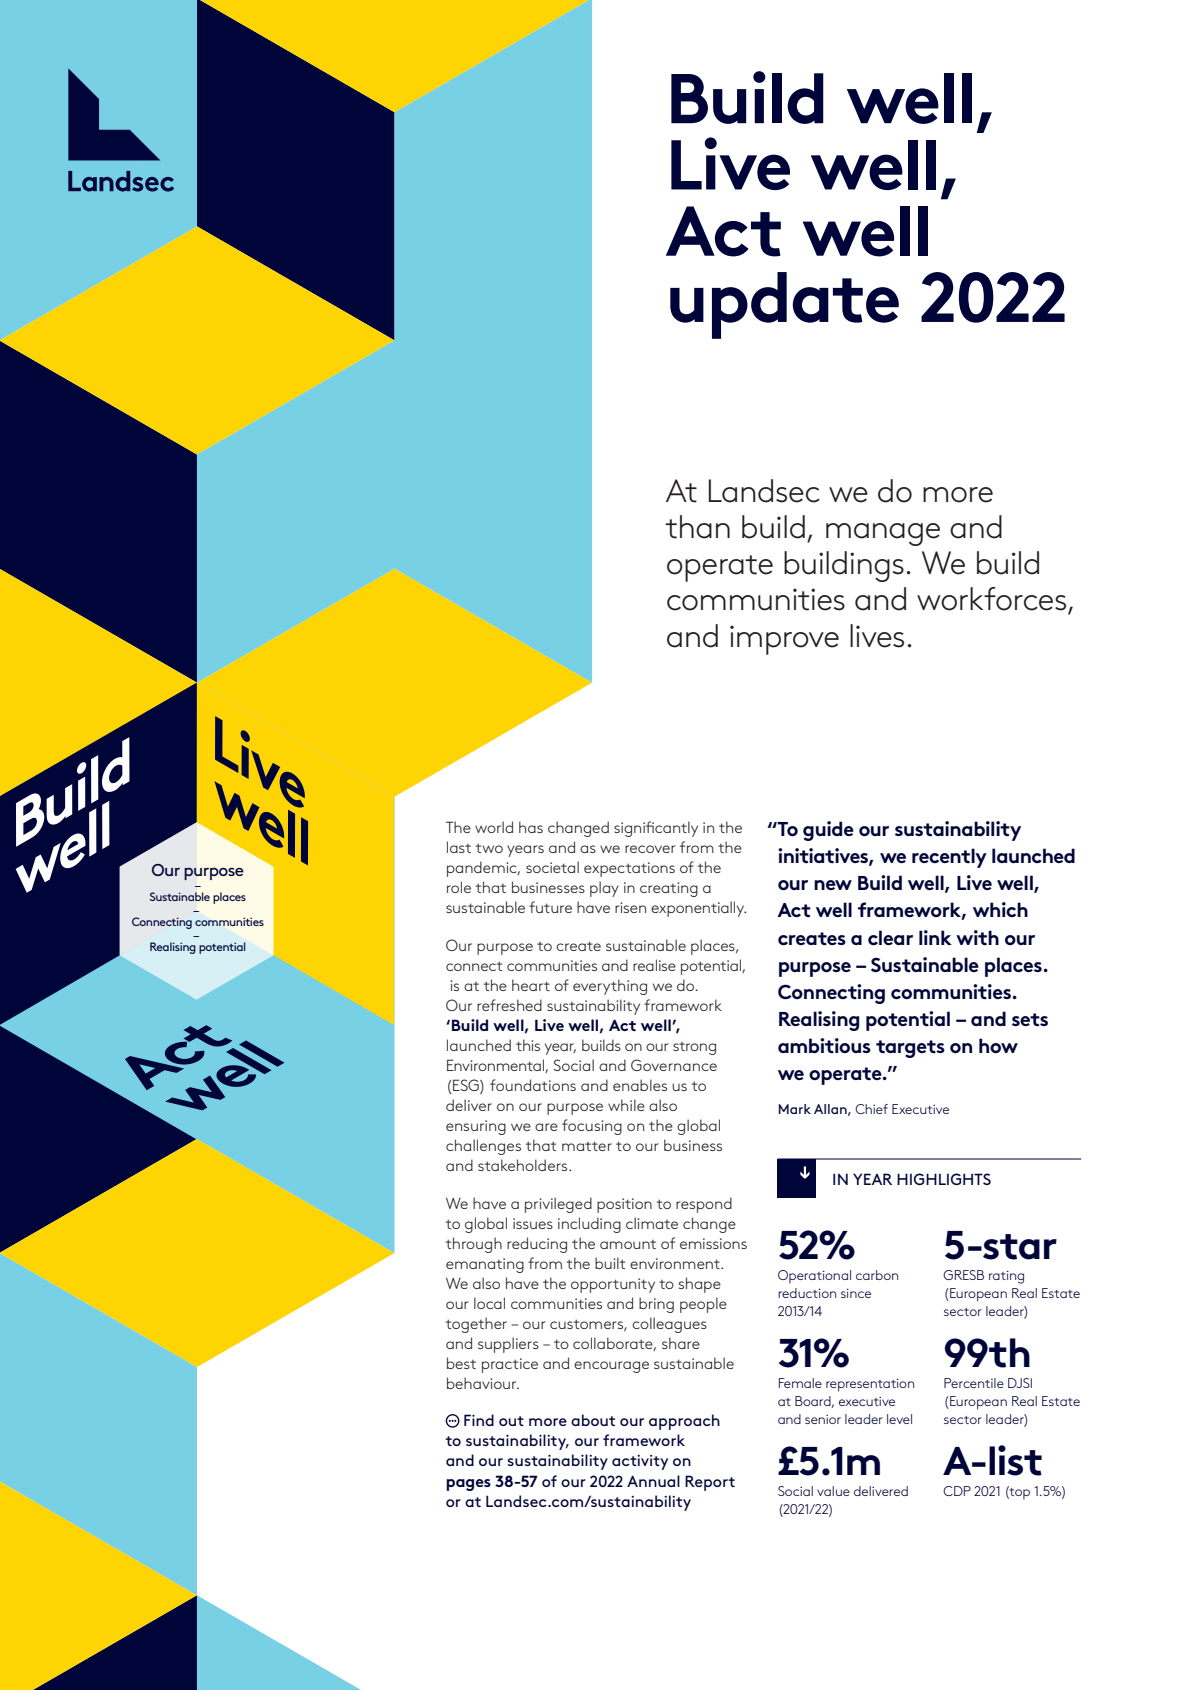 The width and height of the document is (1195, 1690). Describe the element at coordinates (998, 1045) in the document. I see `how` at that location.
